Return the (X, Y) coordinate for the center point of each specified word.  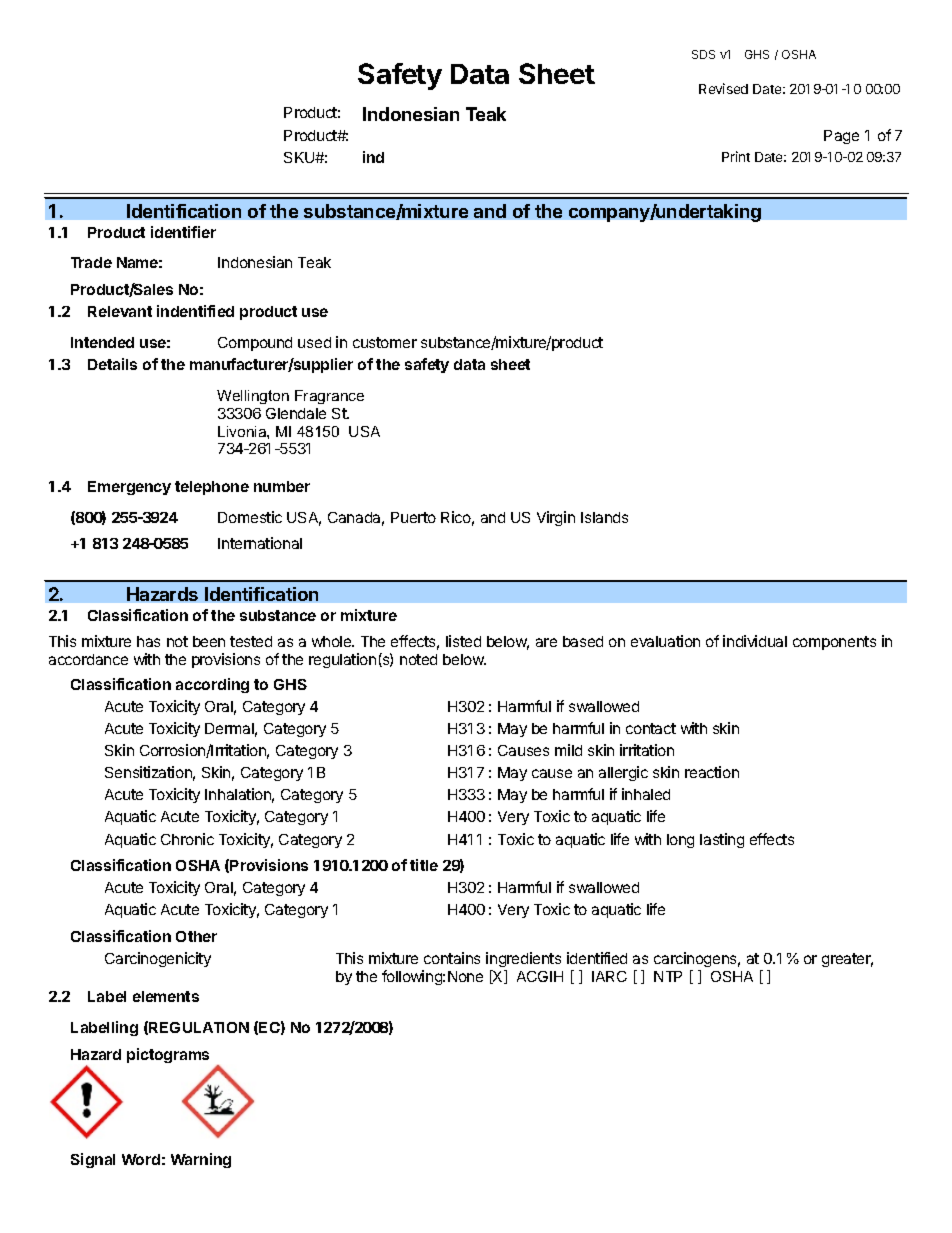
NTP (668, 976)
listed (463, 641)
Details (112, 364)
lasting (722, 840)
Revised (723, 88)
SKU (300, 157)
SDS (703, 54)
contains (452, 958)
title (424, 865)
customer (385, 342)
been (209, 641)
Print (736, 156)
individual (755, 641)
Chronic (187, 839)
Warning (201, 1160)
